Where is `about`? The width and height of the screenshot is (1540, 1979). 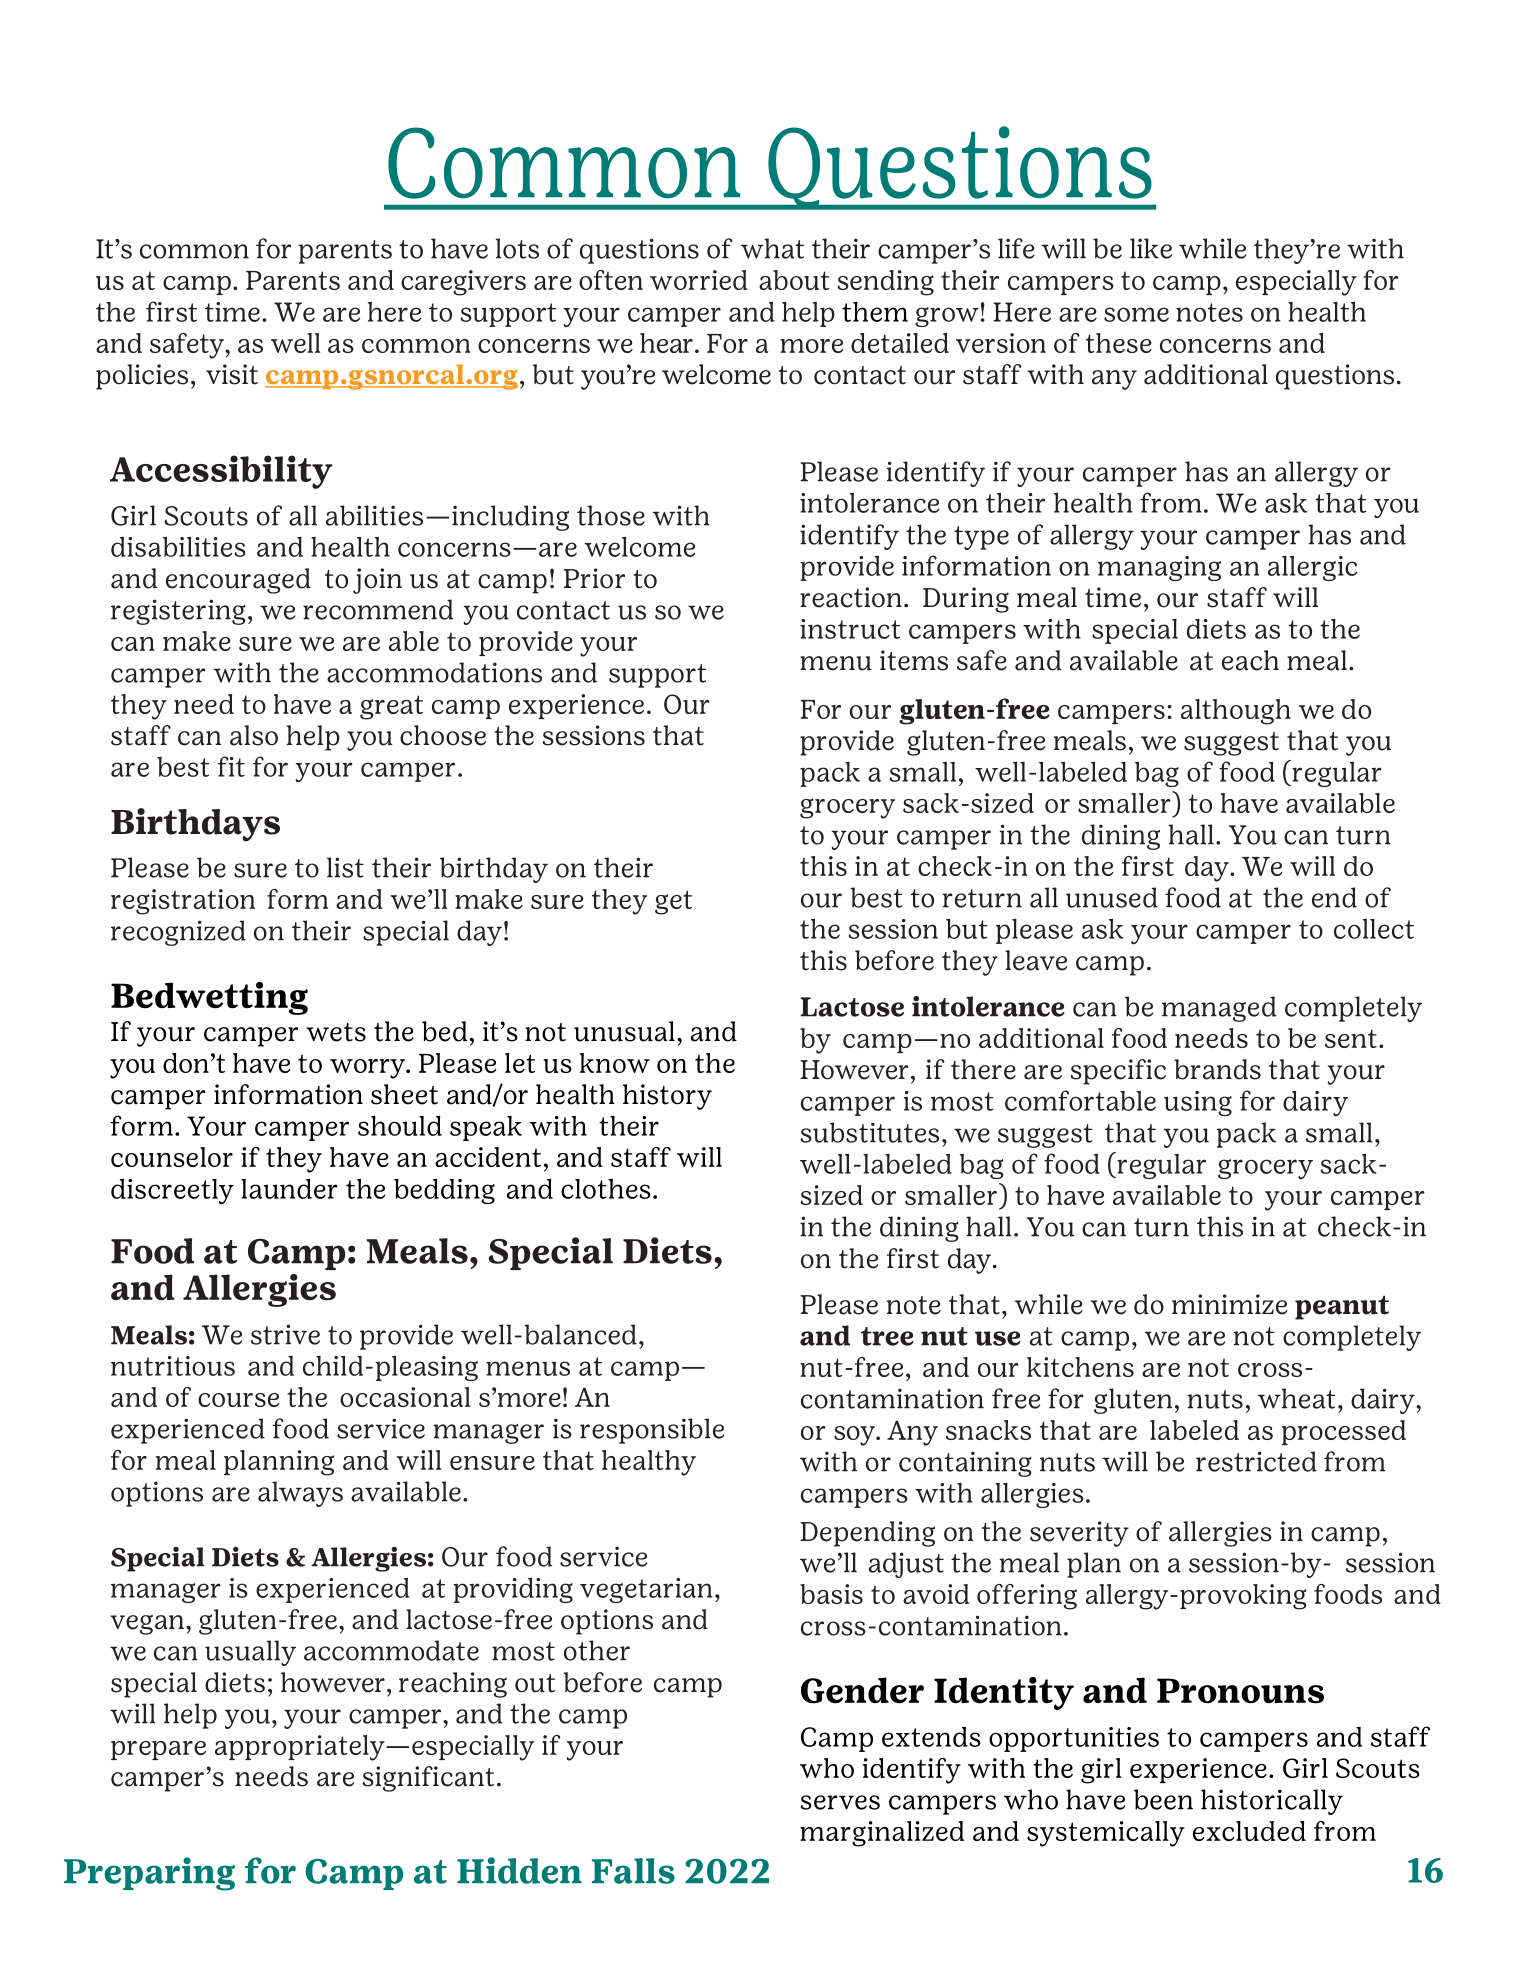
about is located at coordinates (794, 280).
